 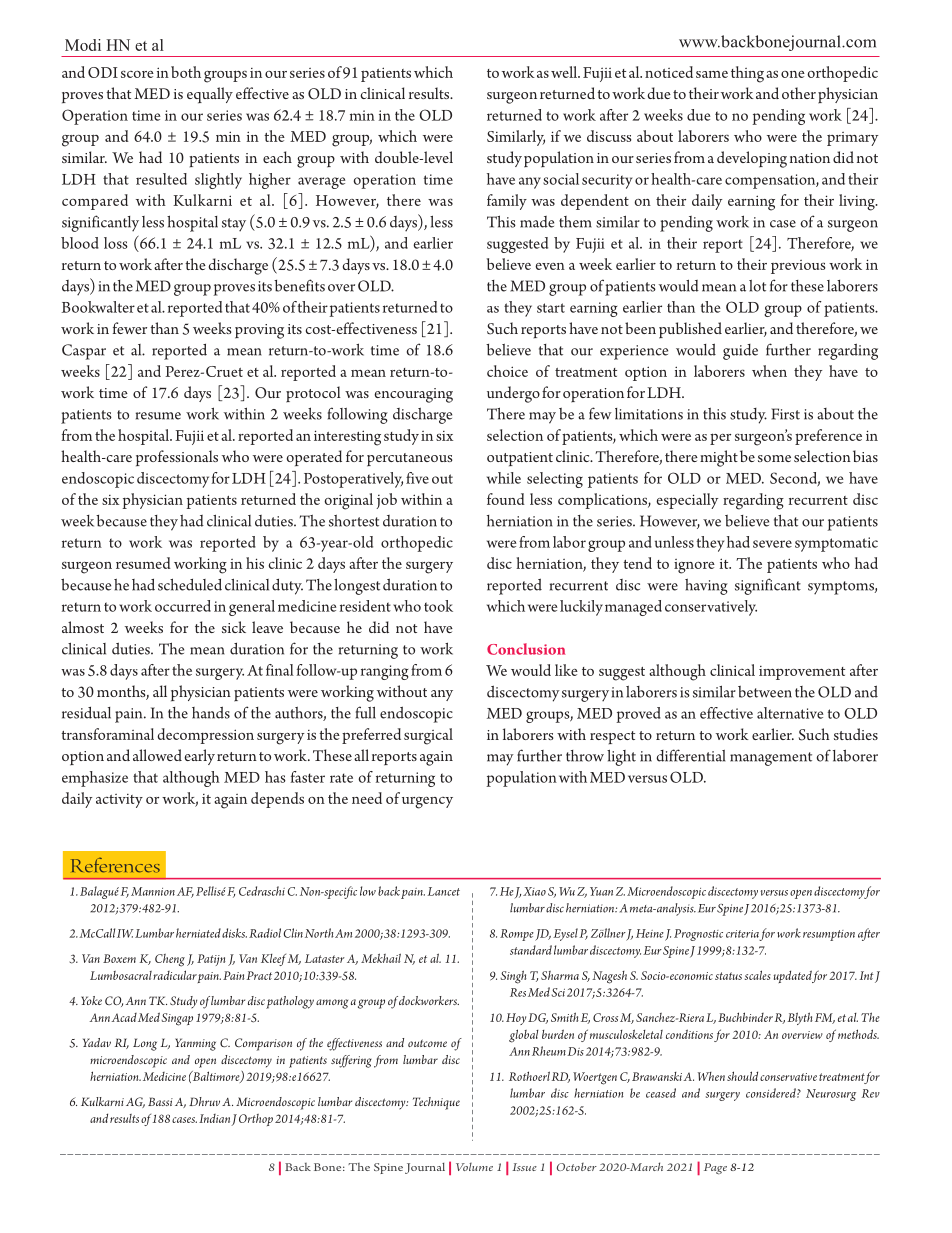 I want to click on both, so click(x=186, y=72).
